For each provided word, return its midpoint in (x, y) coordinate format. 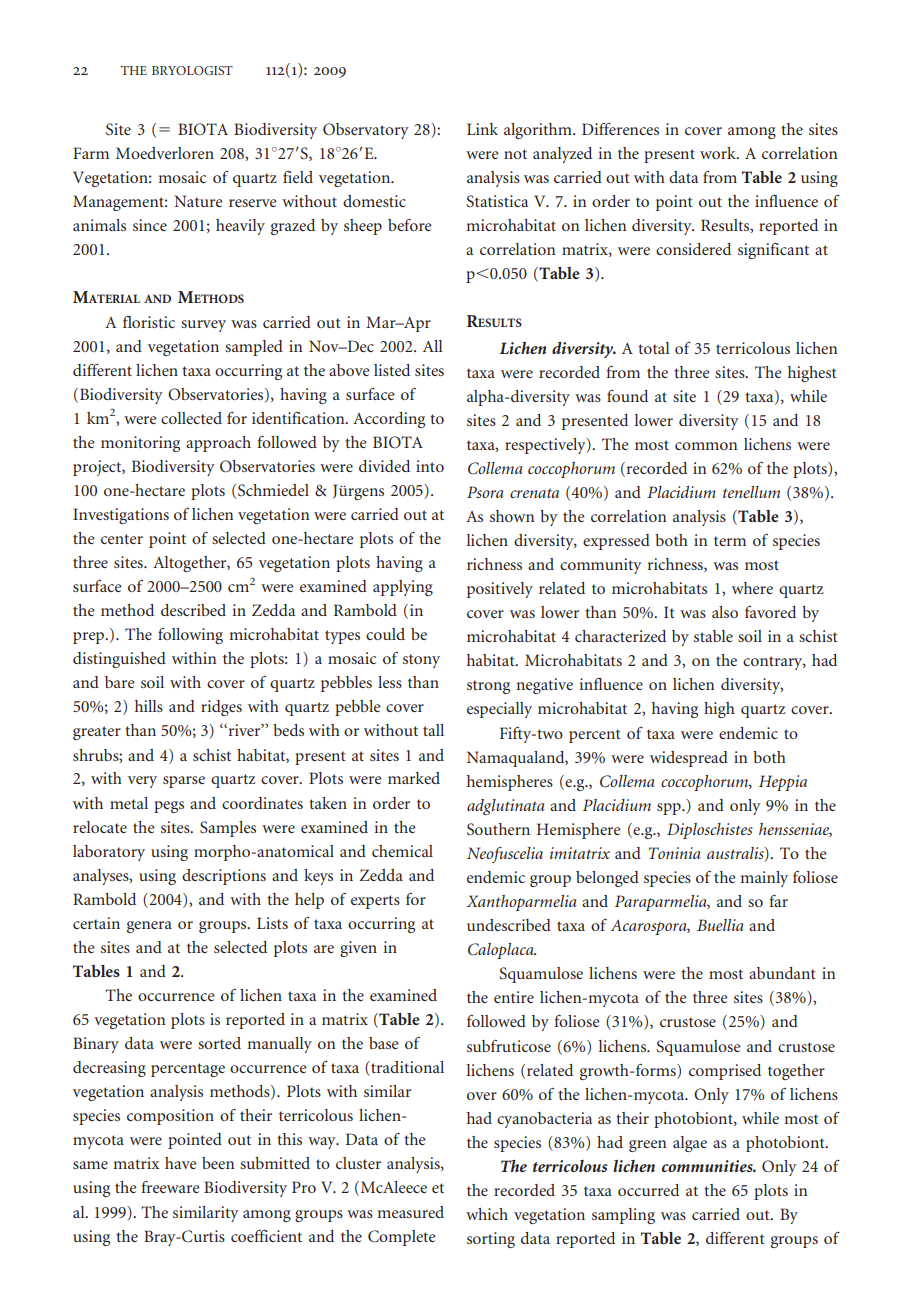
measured (410, 1212)
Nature (198, 201)
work (719, 153)
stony (421, 661)
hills (149, 706)
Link (482, 129)
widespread (689, 759)
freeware (171, 1187)
